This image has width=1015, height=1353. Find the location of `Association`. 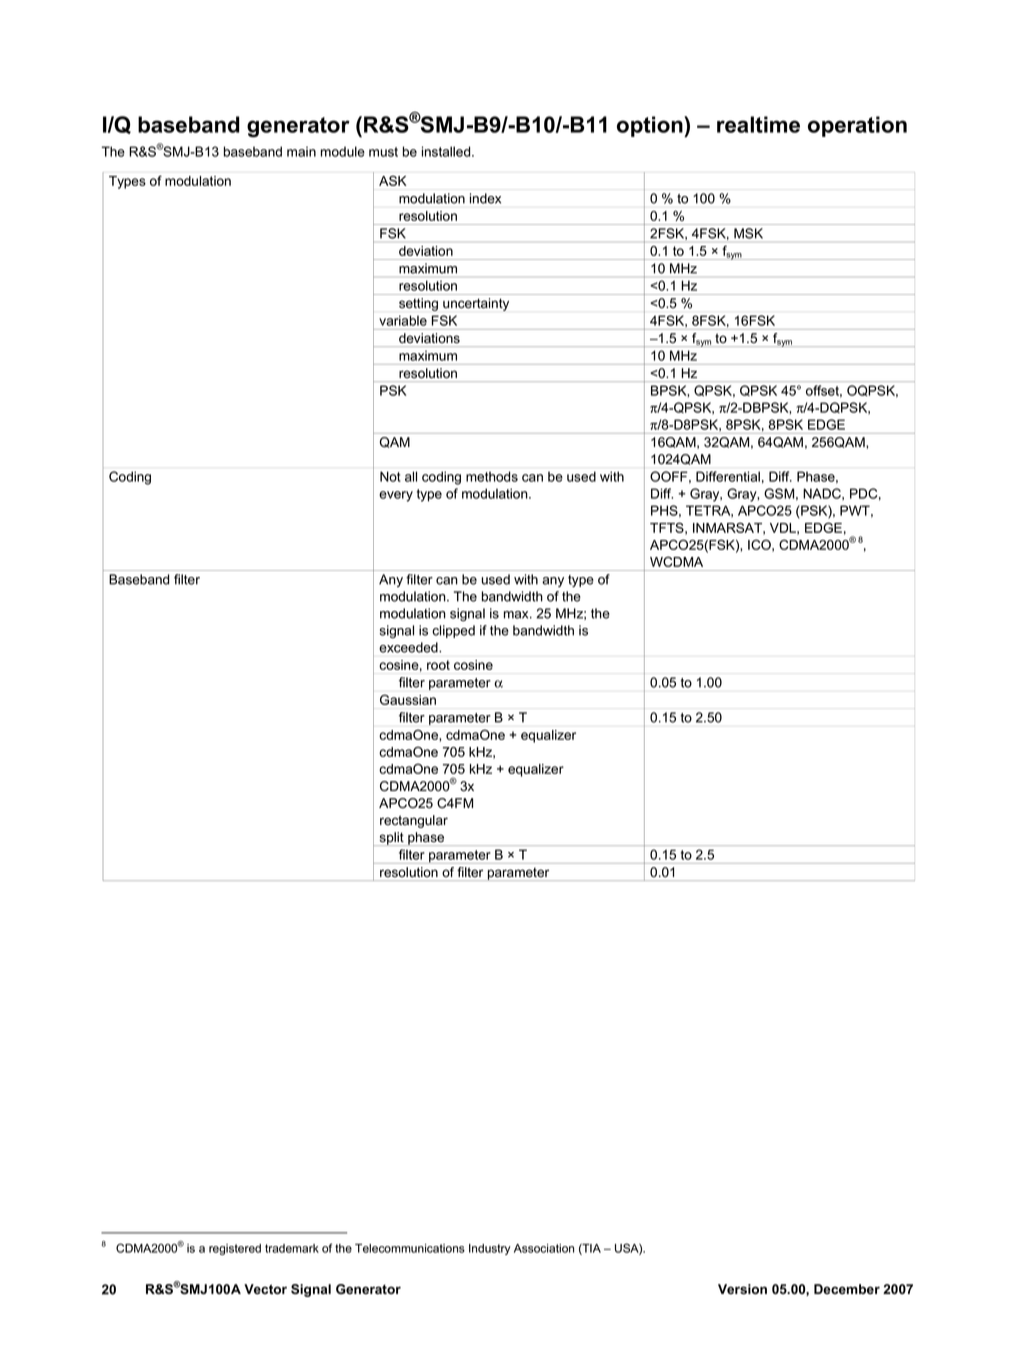

Association is located at coordinates (544, 1248).
